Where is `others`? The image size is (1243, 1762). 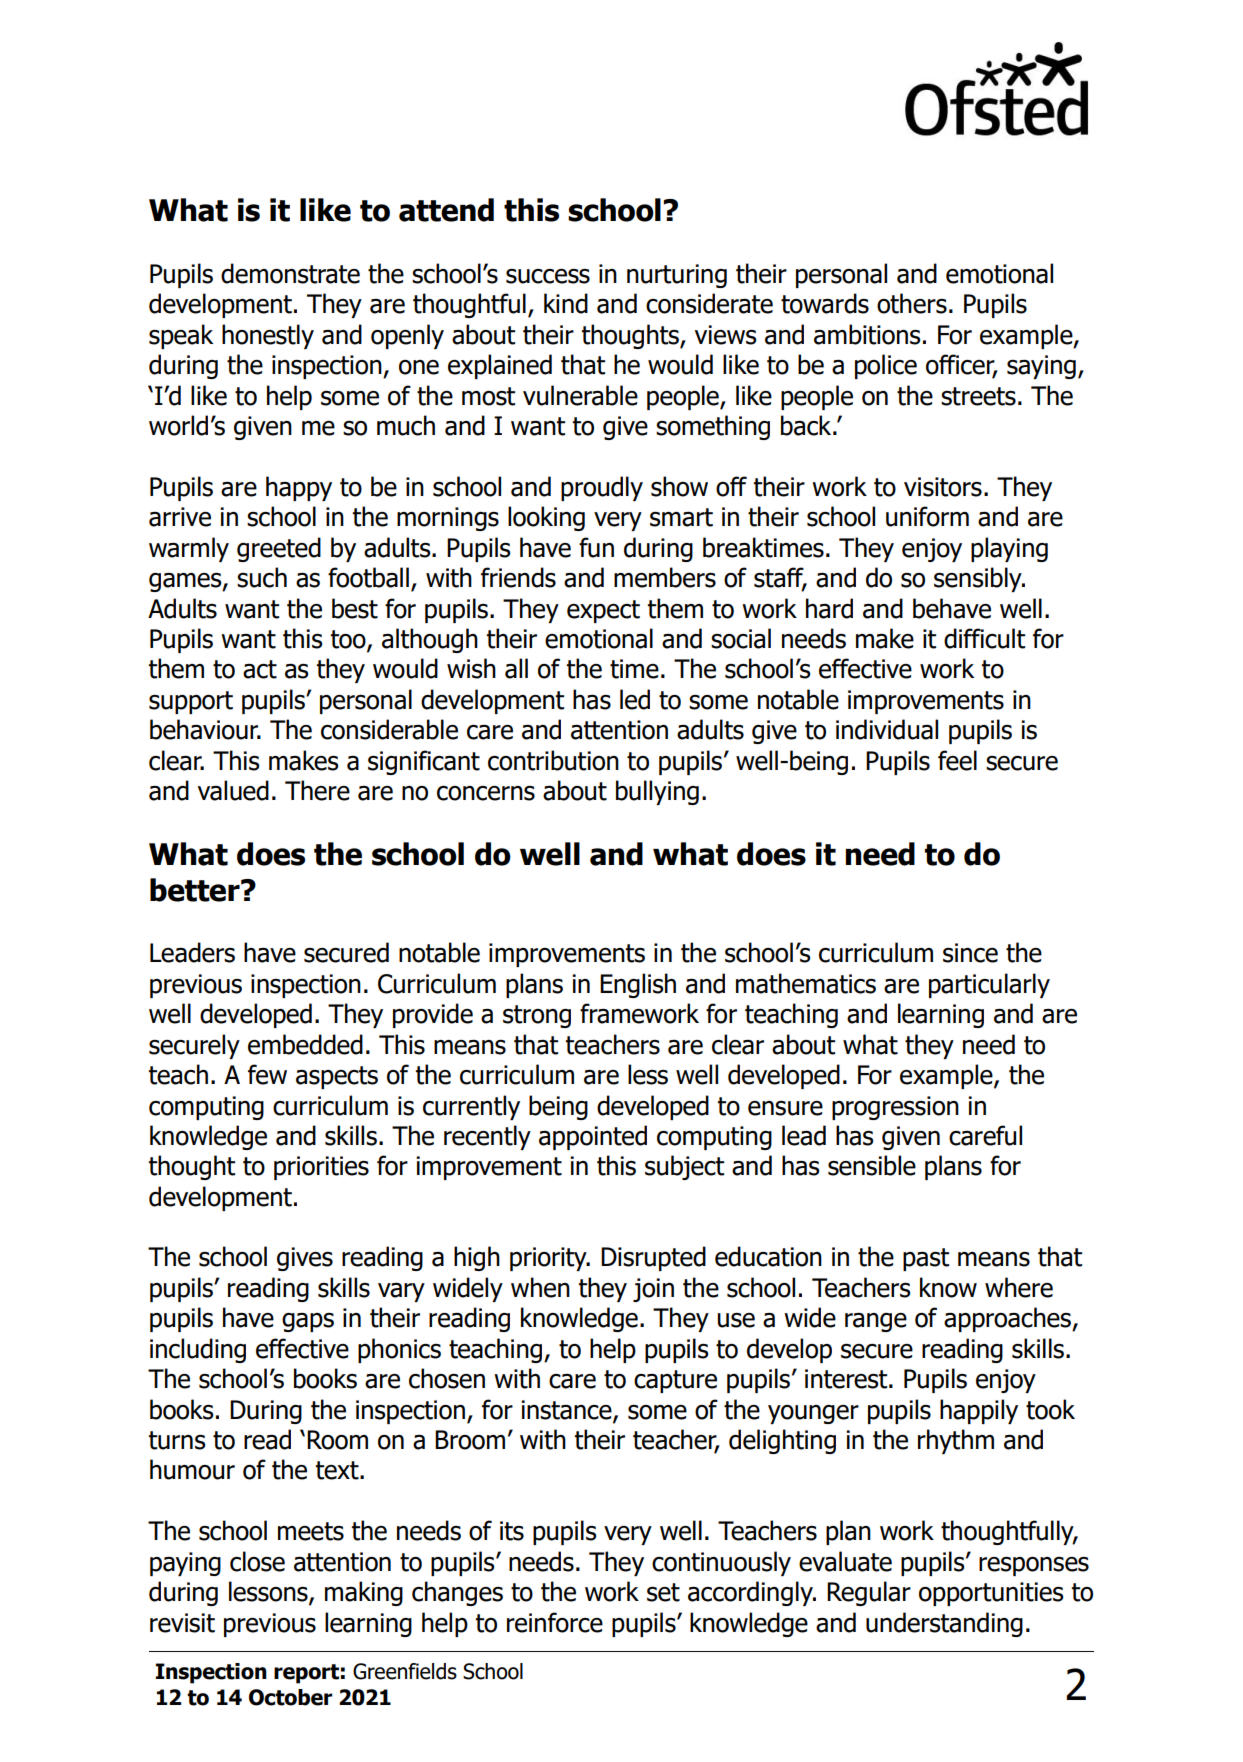
others is located at coordinates (912, 303).
